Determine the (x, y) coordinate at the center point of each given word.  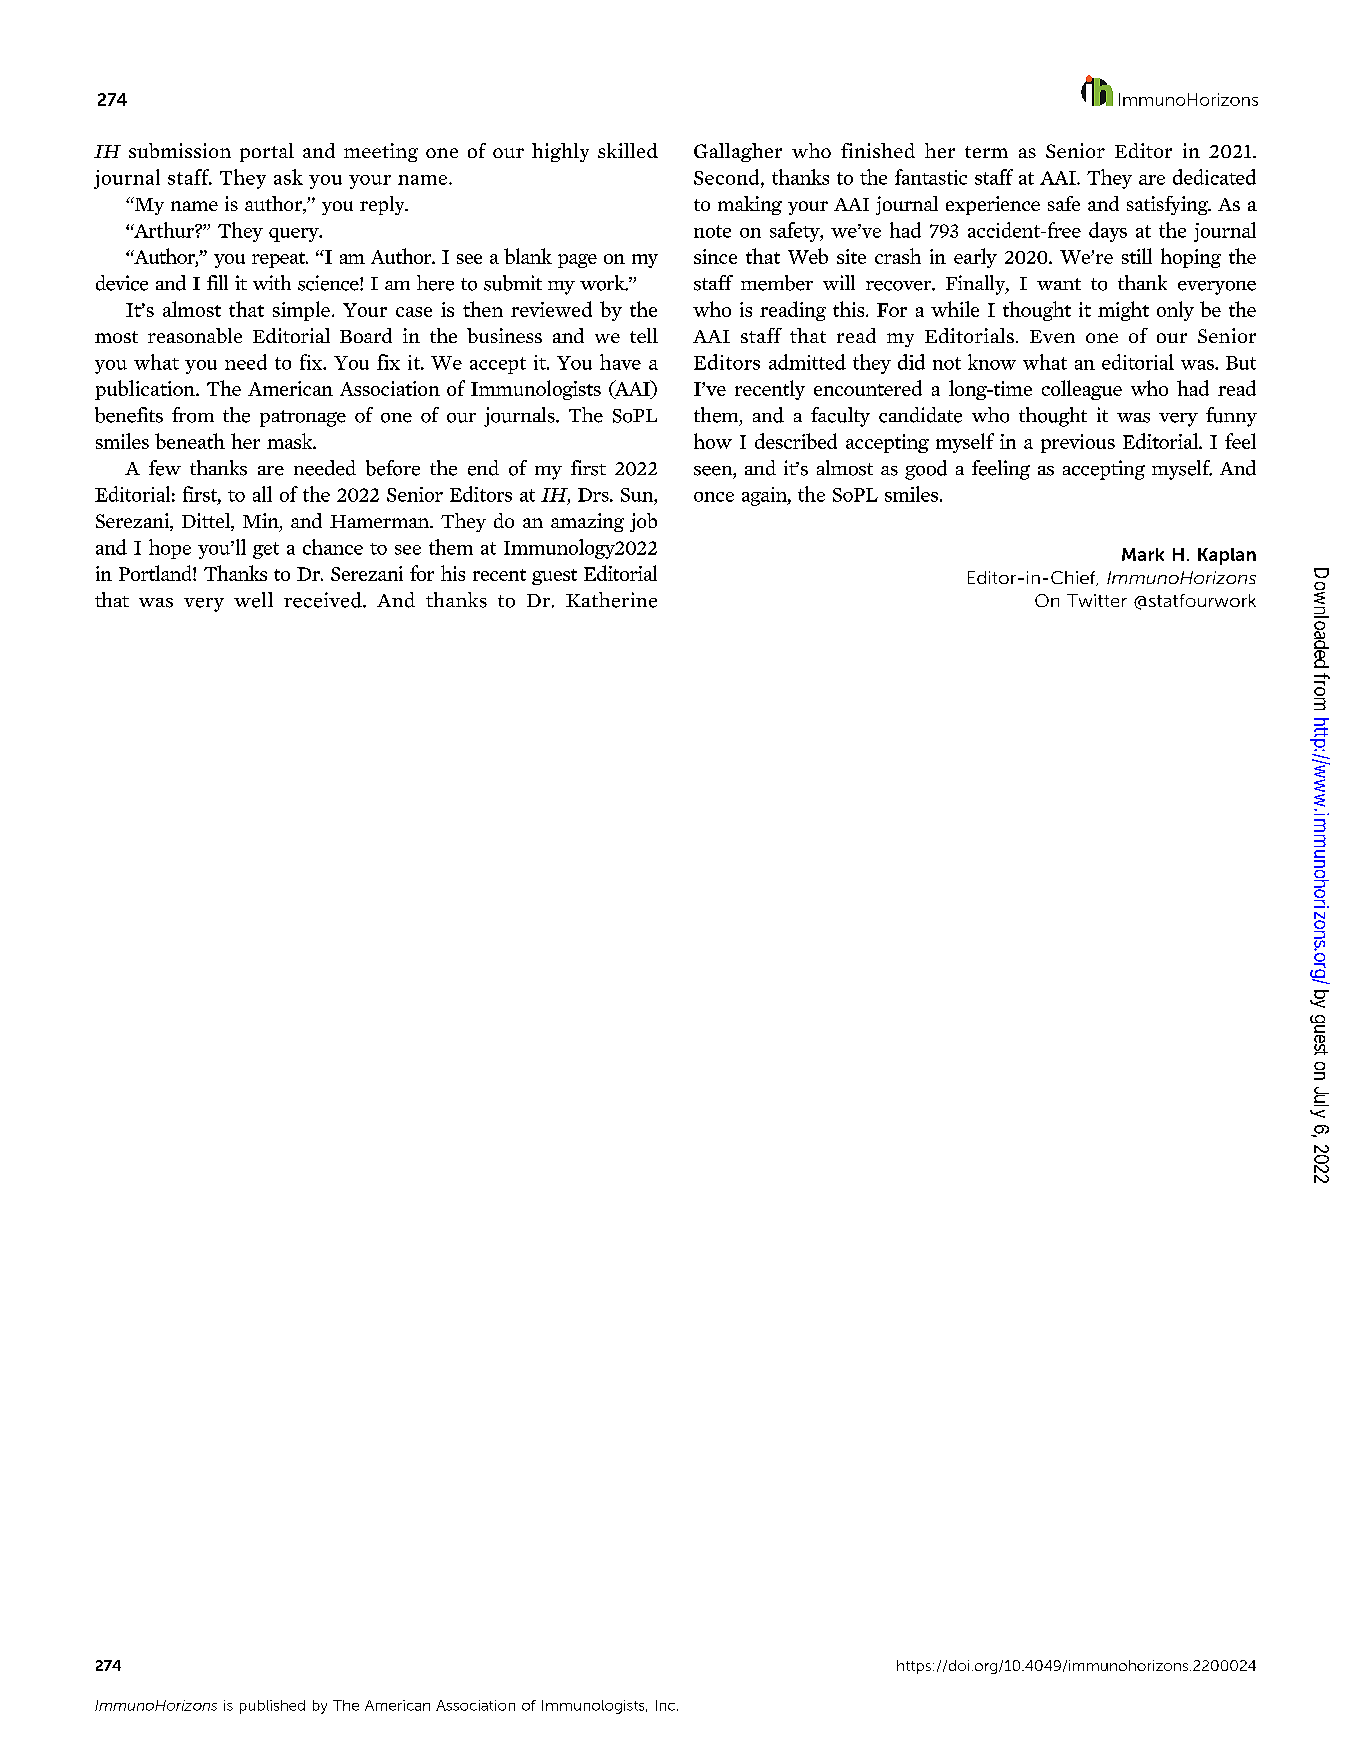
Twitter (1097, 600)
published (272, 1707)
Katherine (611, 600)
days (1108, 232)
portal (267, 152)
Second (728, 177)
